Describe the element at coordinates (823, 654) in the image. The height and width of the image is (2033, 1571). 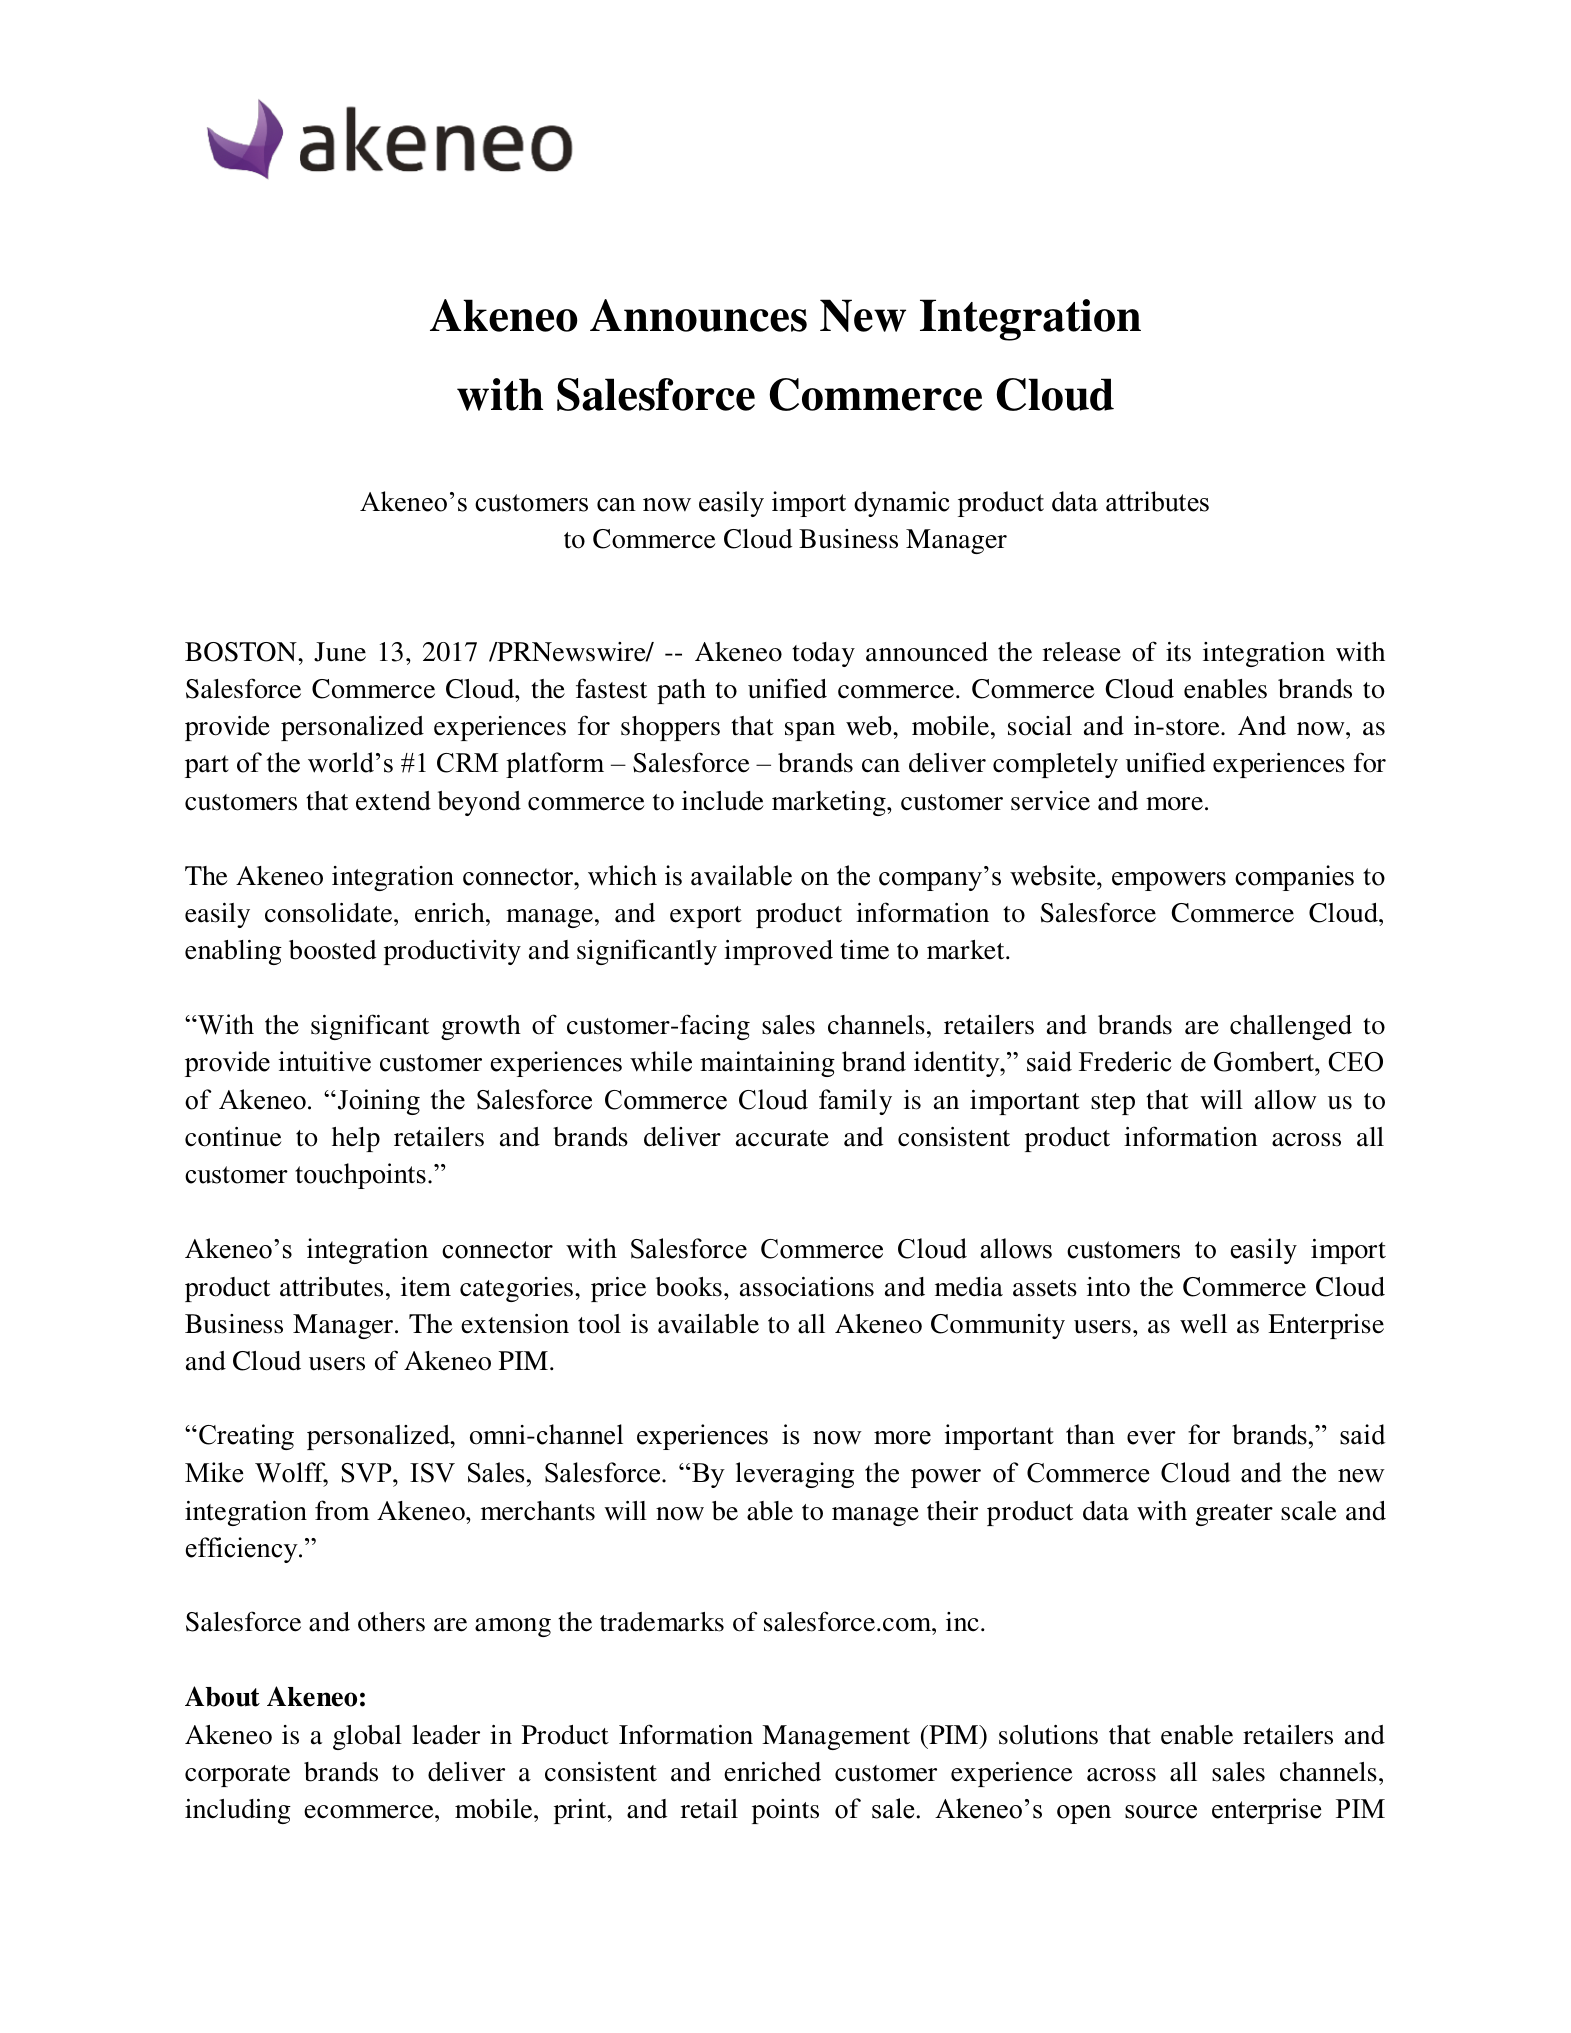
I see `today` at that location.
